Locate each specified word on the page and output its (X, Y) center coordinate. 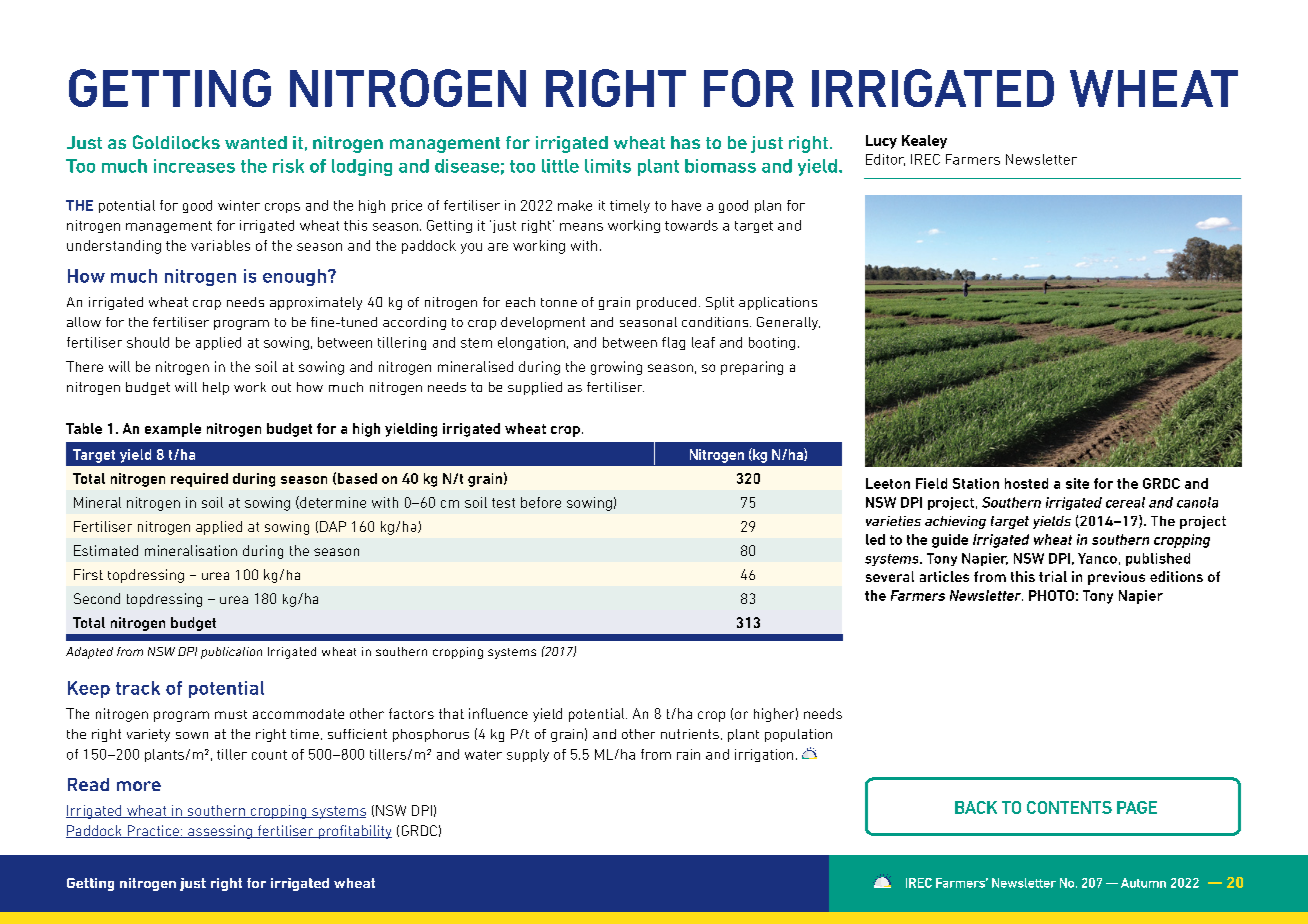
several (890, 576)
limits (608, 166)
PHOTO (1051, 595)
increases (194, 166)
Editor (885, 160)
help (216, 388)
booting (772, 343)
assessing (220, 832)
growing (616, 368)
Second (97, 598)
